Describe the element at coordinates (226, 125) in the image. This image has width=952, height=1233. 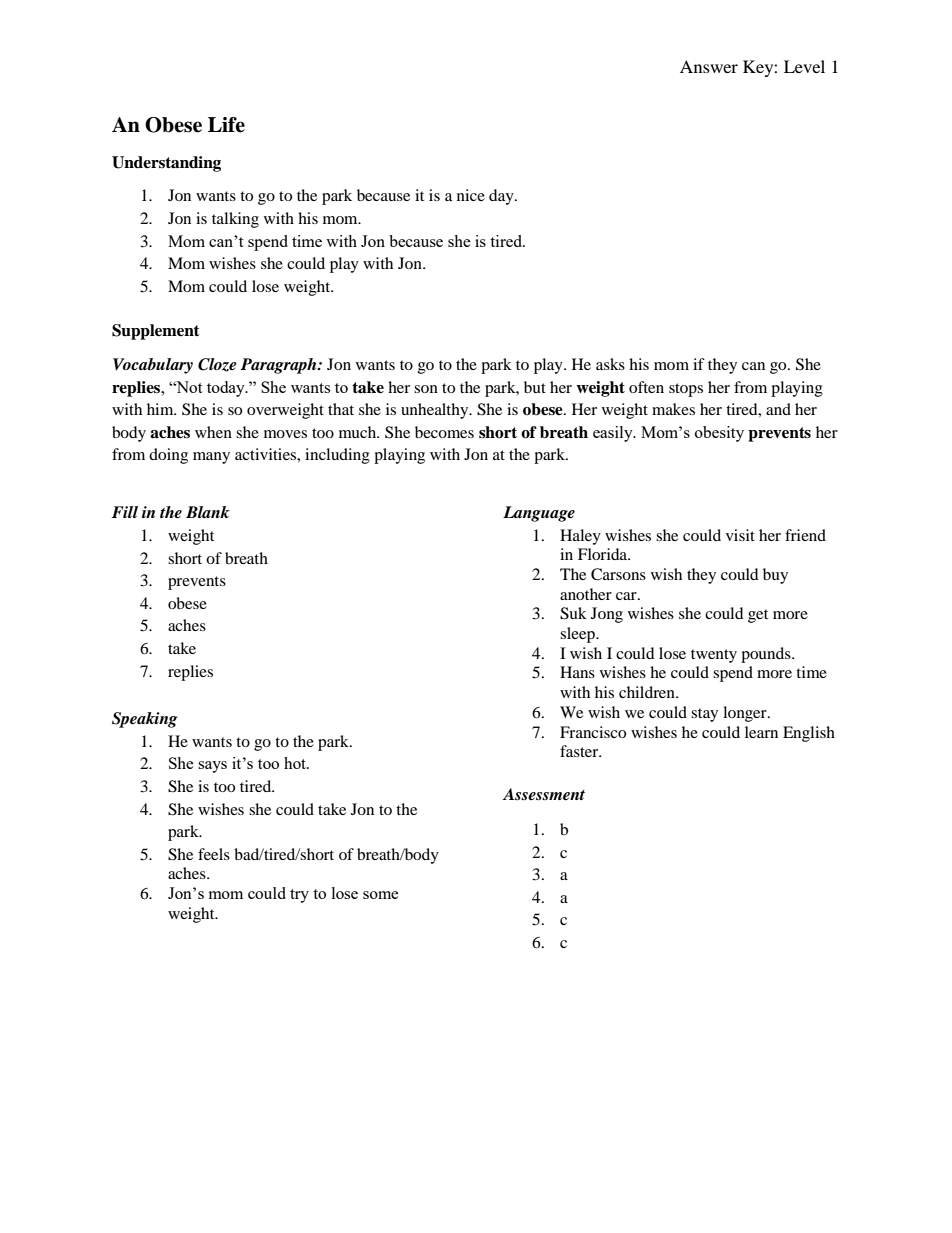
I see `Life` at that location.
